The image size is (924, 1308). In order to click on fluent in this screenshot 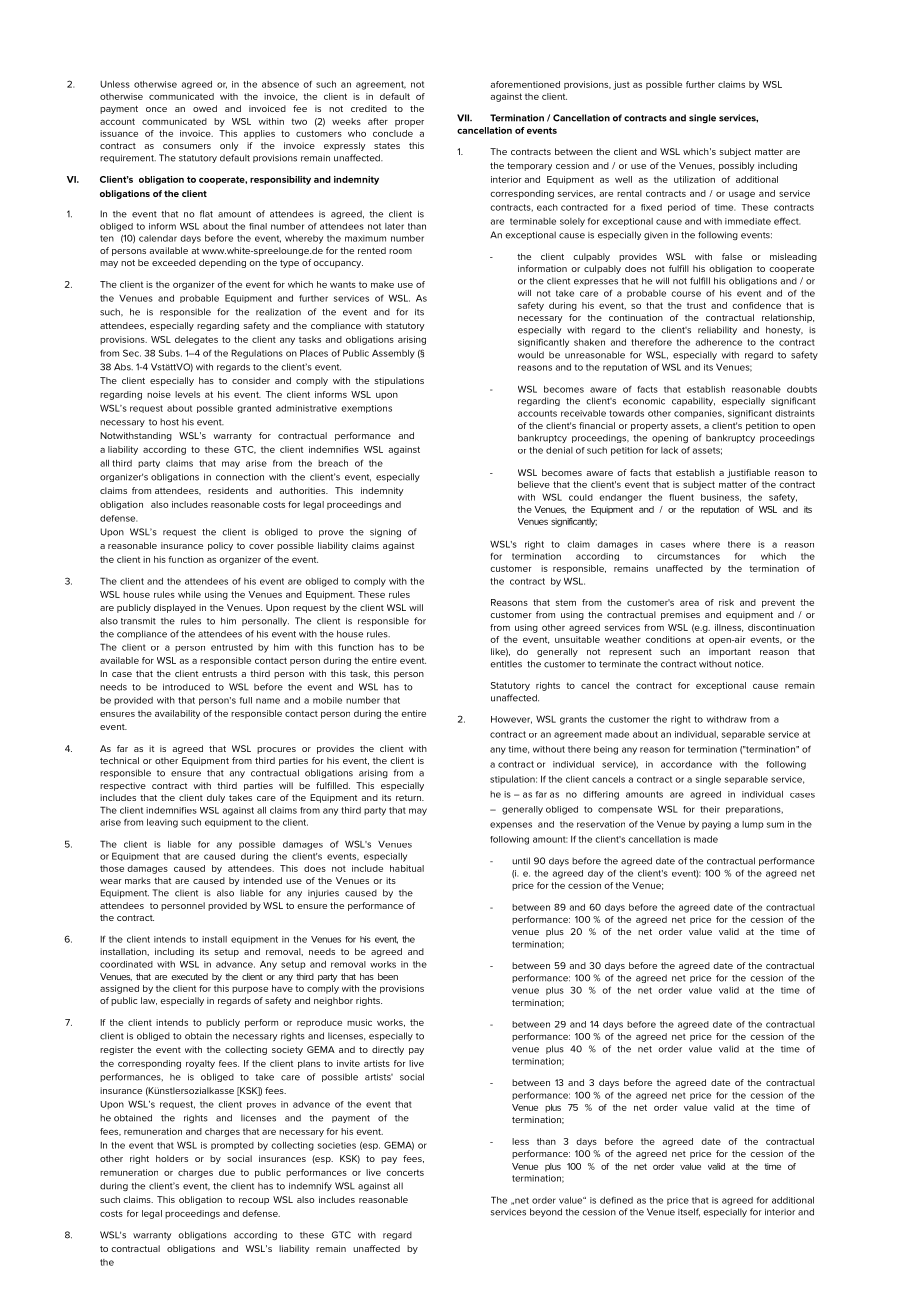, I will do `click(681, 497)`.
